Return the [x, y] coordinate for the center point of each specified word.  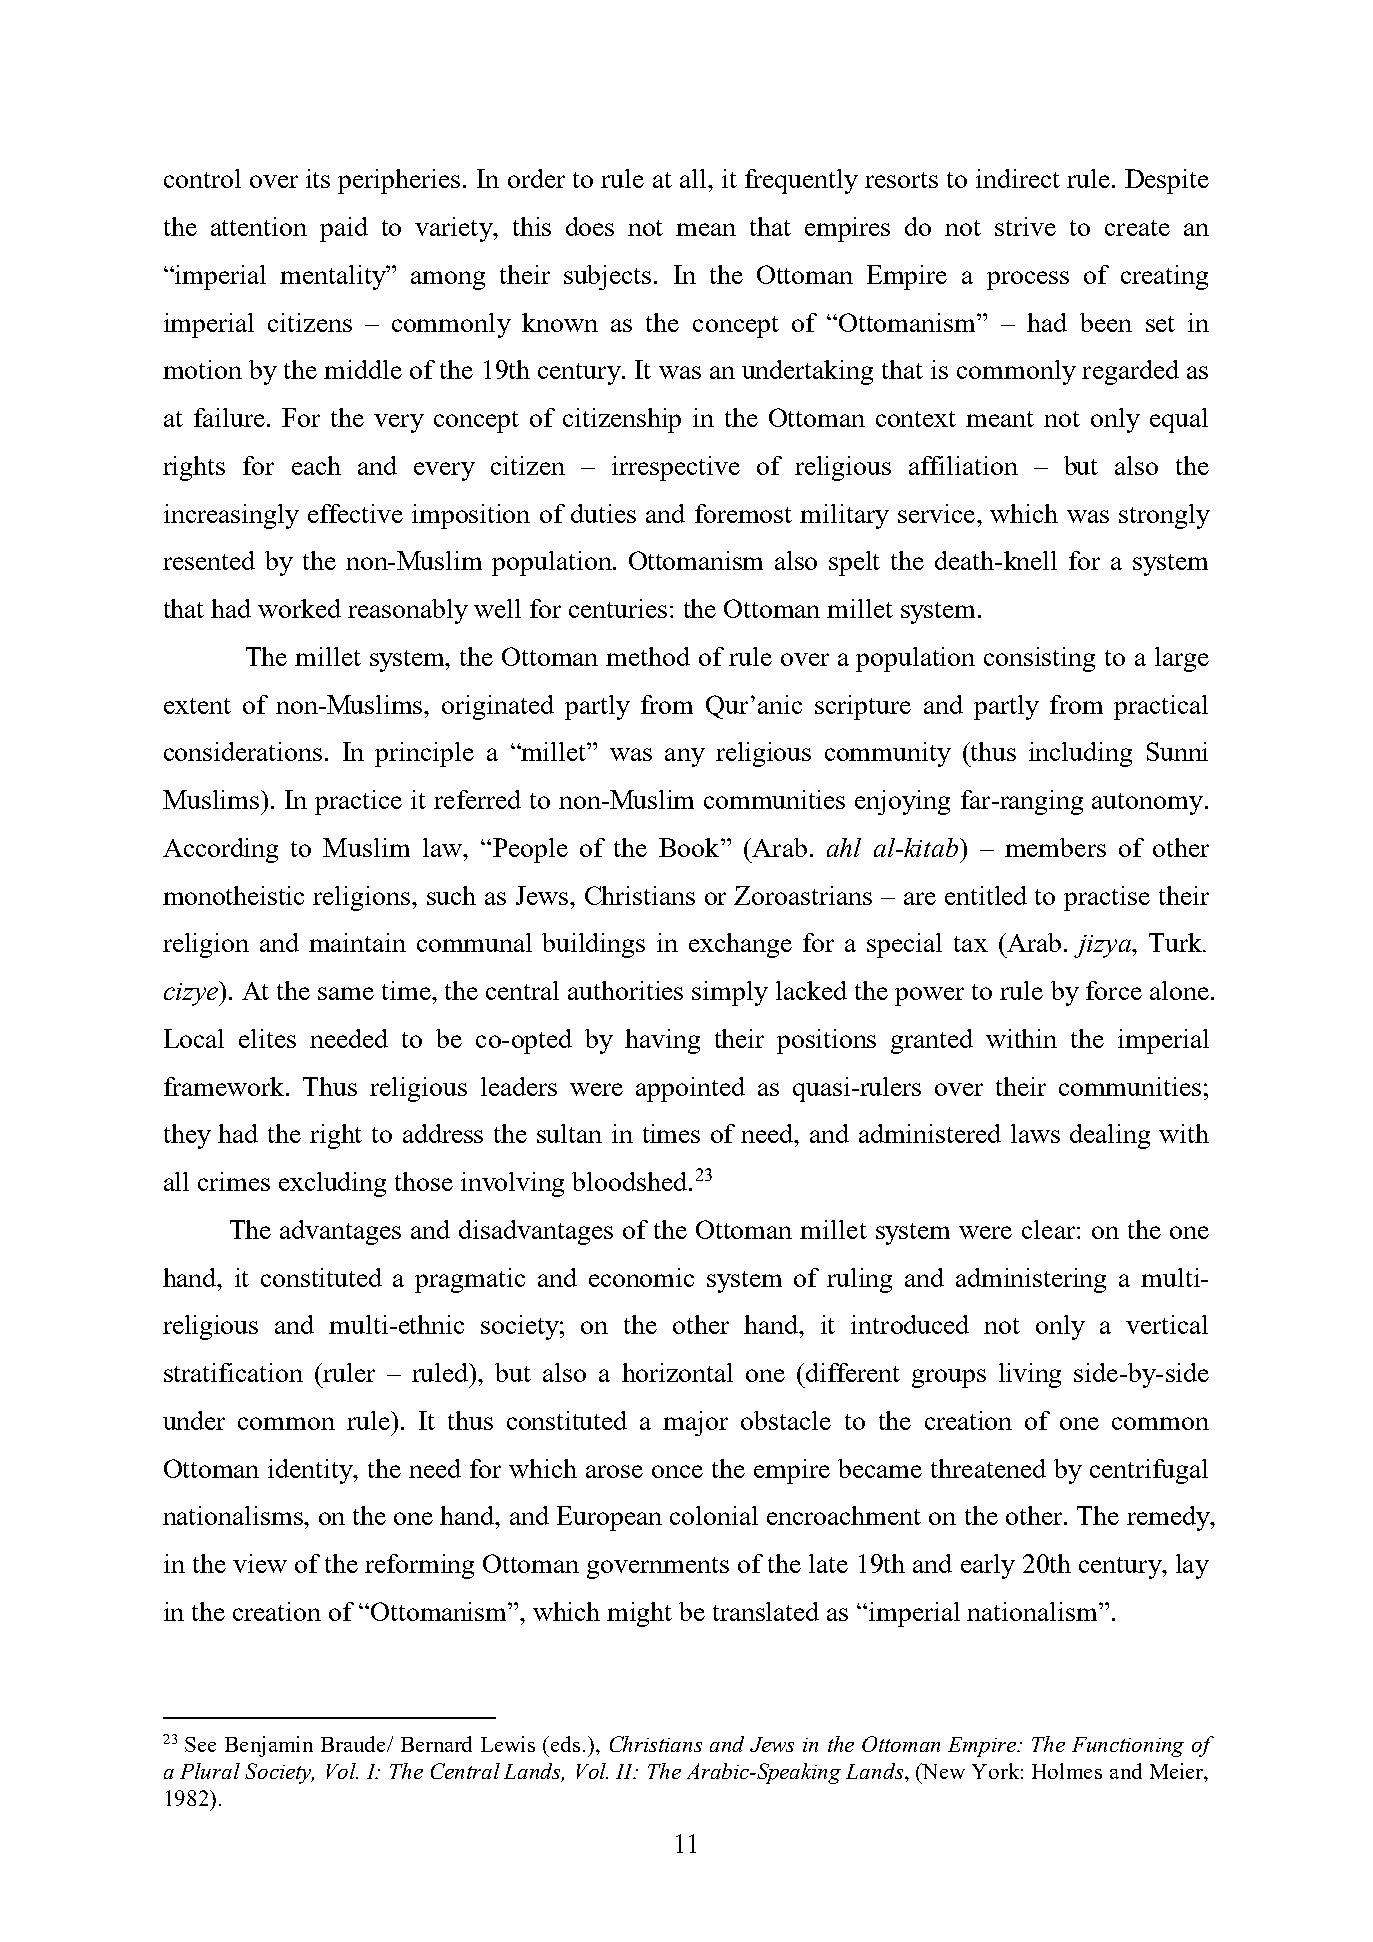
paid [344, 229]
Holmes [1067, 1771]
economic [641, 1277]
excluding [332, 1184]
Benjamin [269, 1746]
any [685, 757]
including [1080, 754]
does [590, 226]
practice [358, 802]
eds [567, 1744]
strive [1025, 226]
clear [1050, 1229]
